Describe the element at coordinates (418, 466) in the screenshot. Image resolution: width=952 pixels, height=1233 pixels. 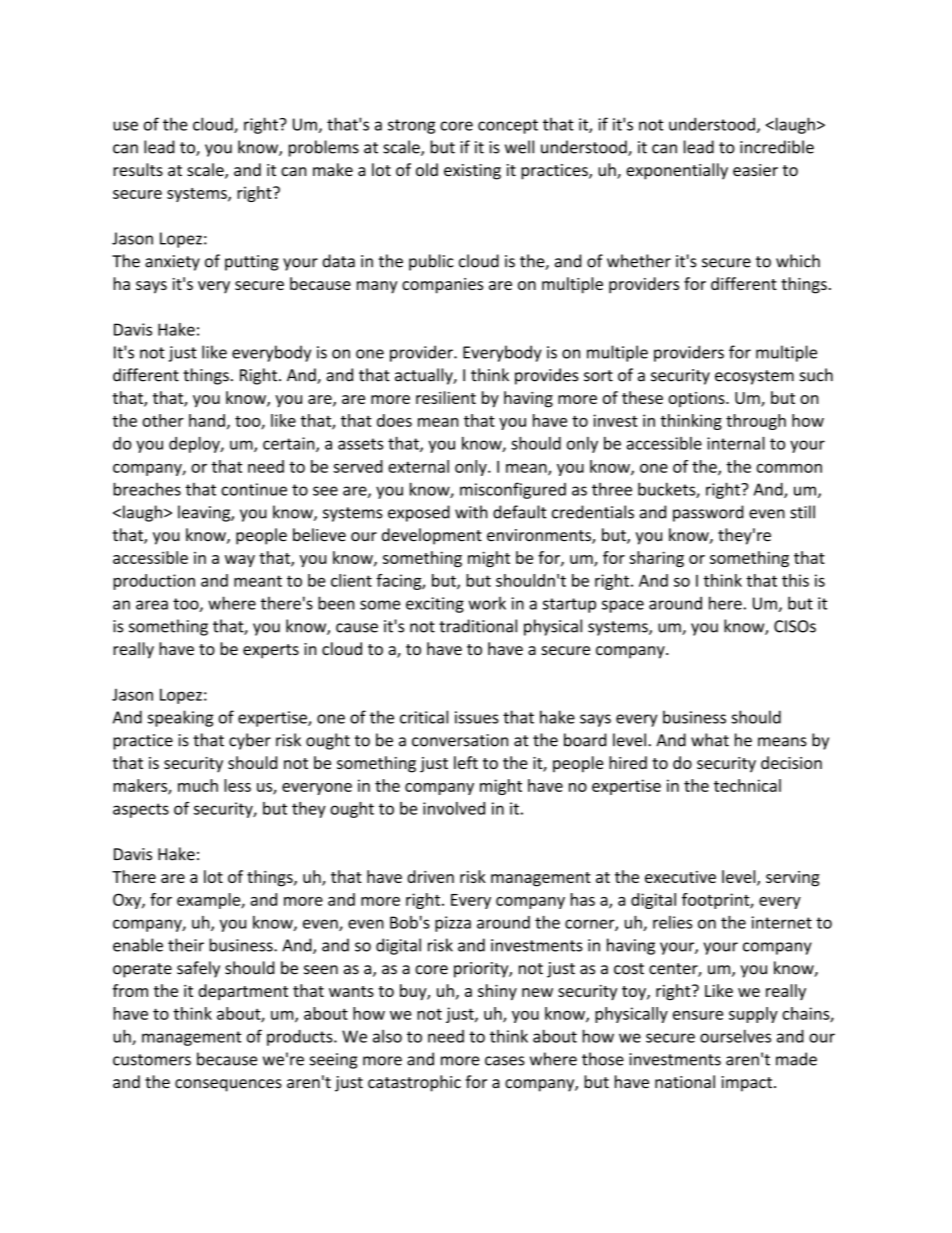
I see `external` at that location.
